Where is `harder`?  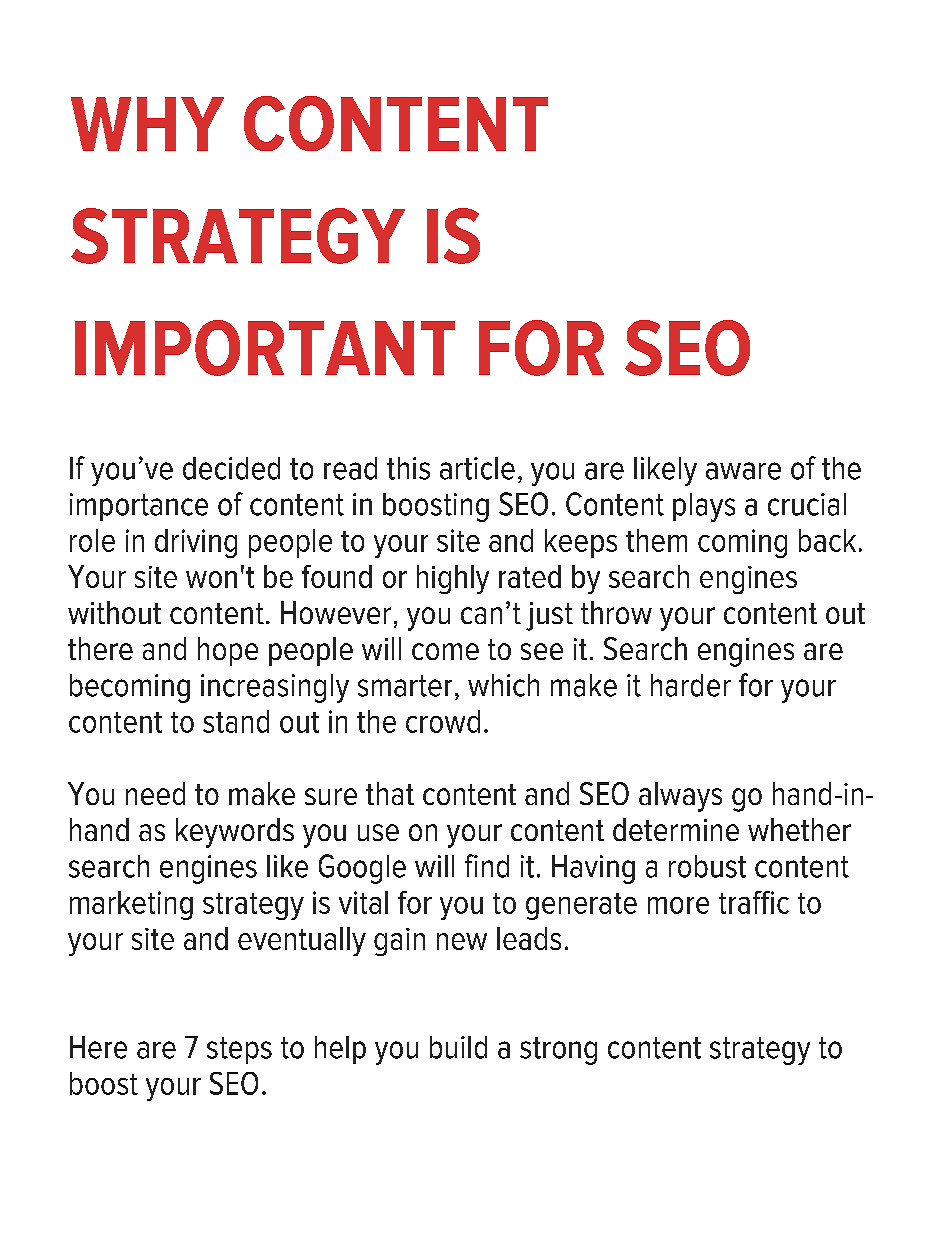
harder is located at coordinates (691, 685).
